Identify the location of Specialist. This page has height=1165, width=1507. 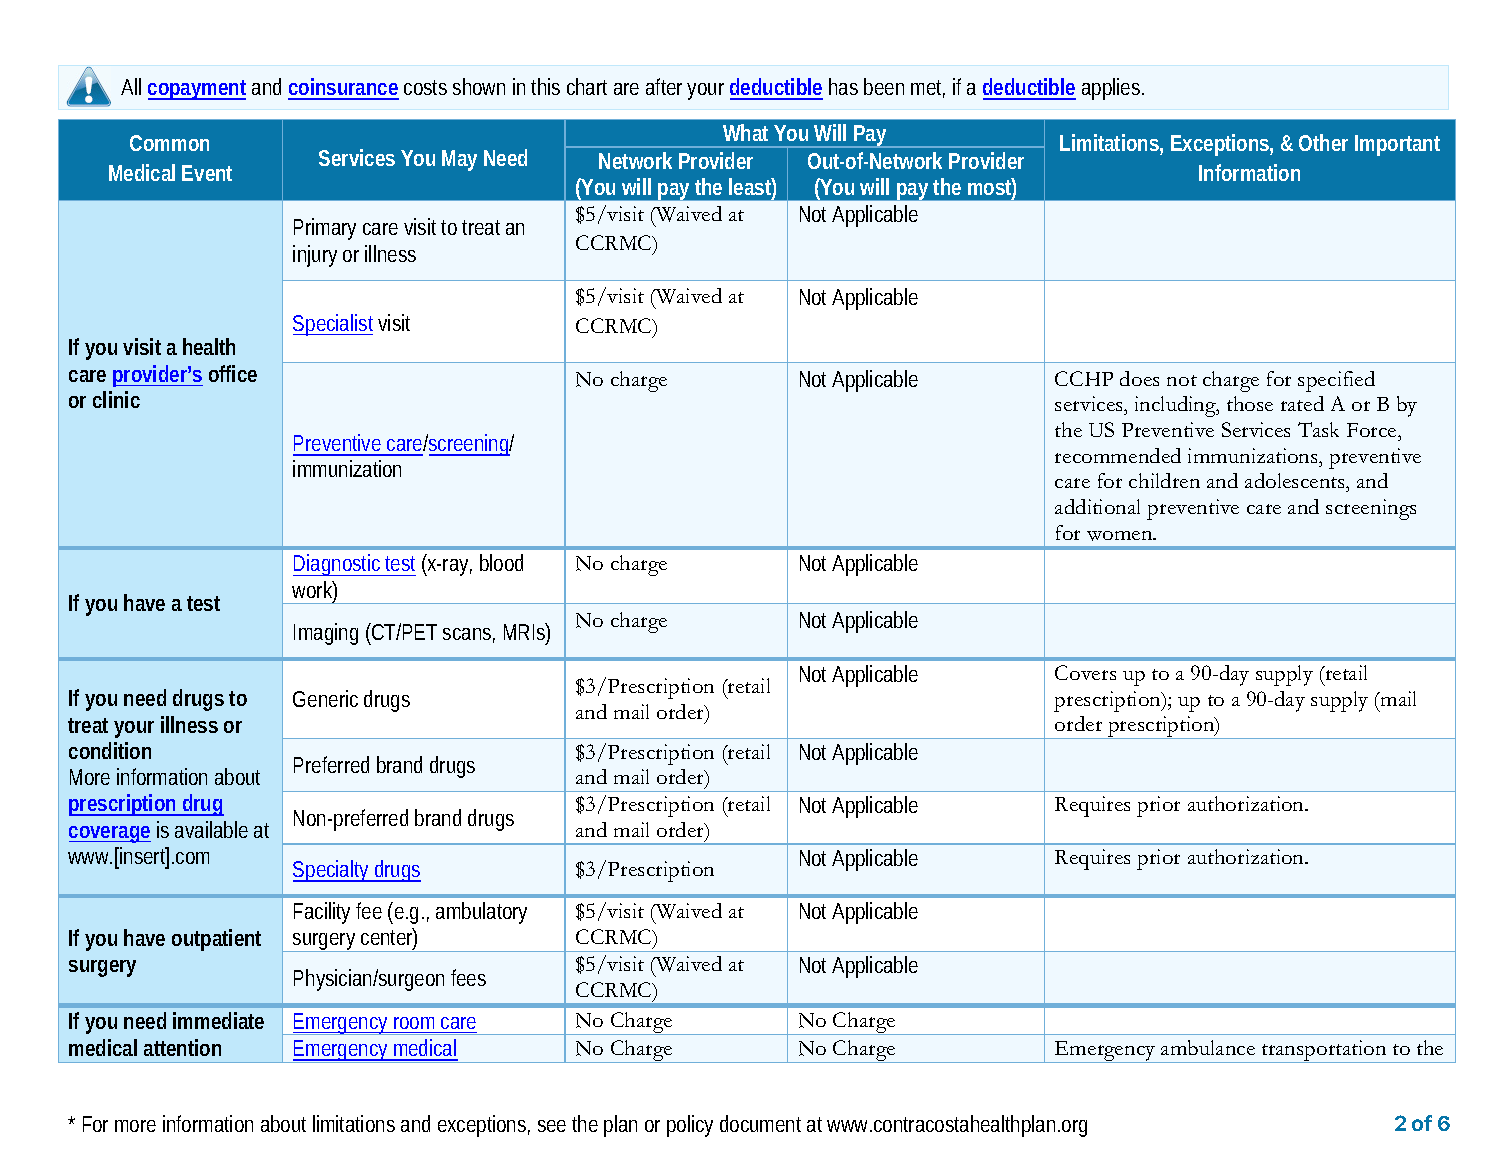
(333, 325).
